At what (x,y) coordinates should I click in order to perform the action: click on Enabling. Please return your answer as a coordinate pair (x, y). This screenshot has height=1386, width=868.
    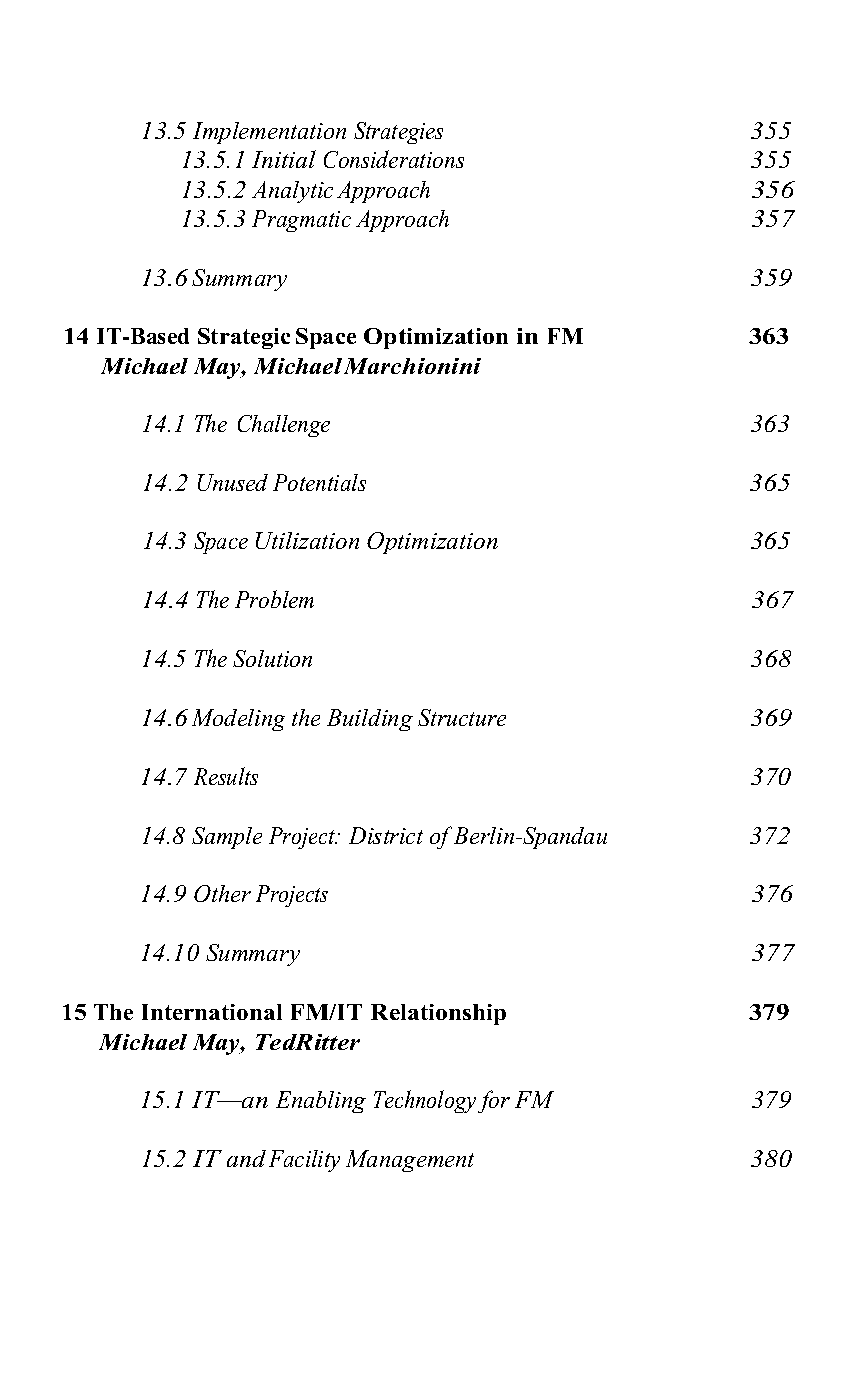
    Looking at the image, I should click on (321, 1102).
